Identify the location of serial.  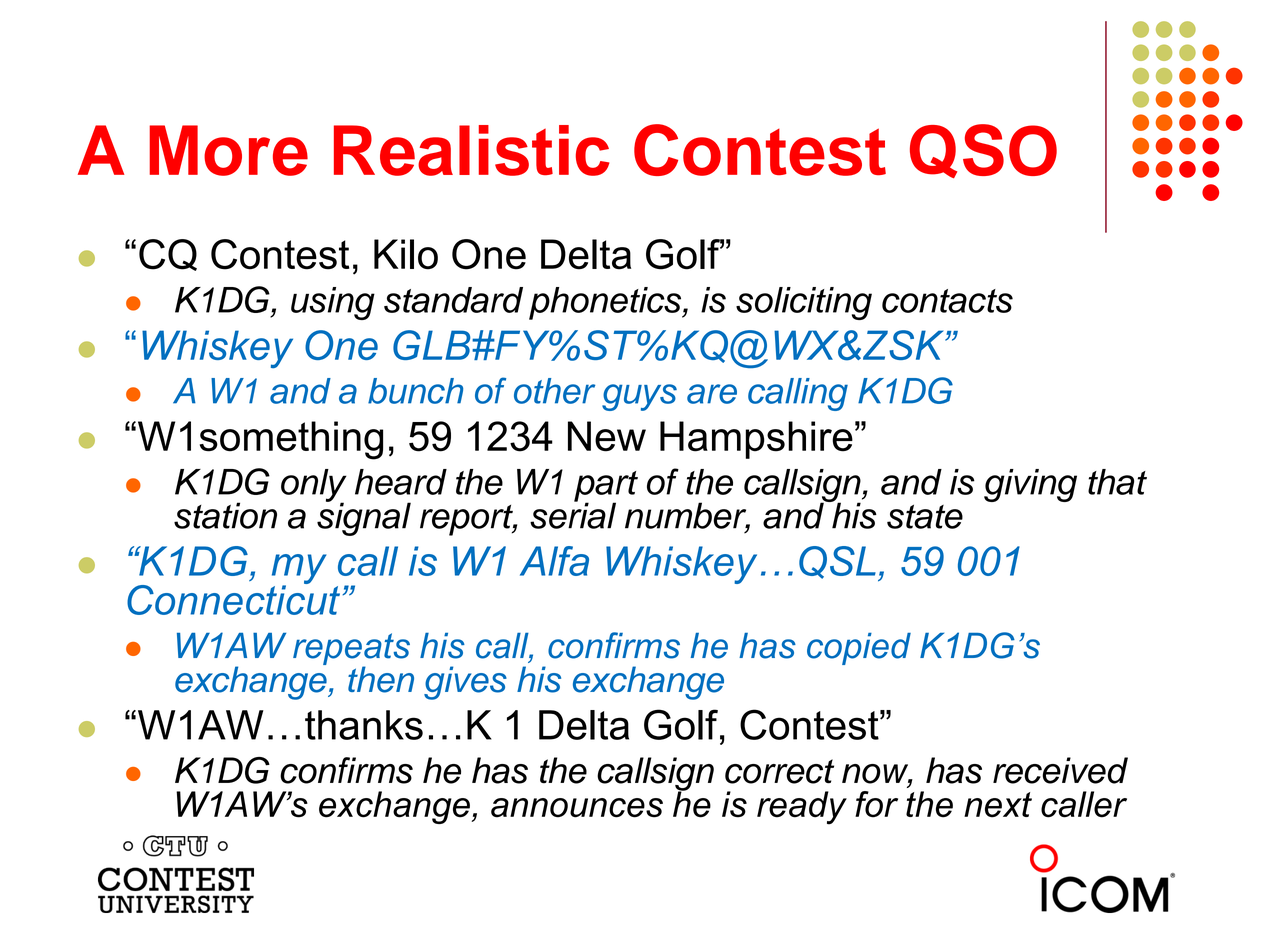
(573, 514).
